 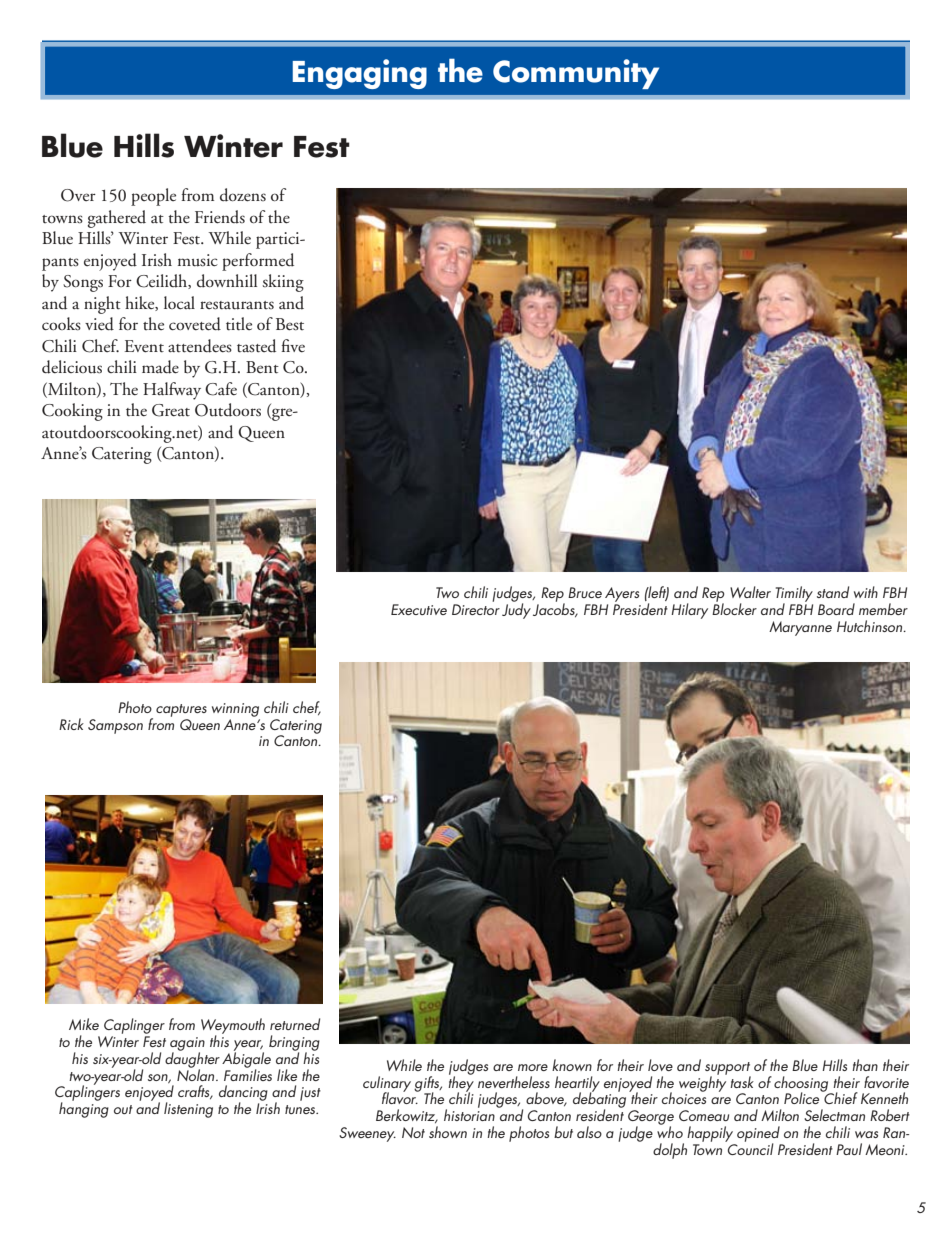 What do you see at coordinates (293, 345) in the page?
I see `five` at bounding box center [293, 345].
